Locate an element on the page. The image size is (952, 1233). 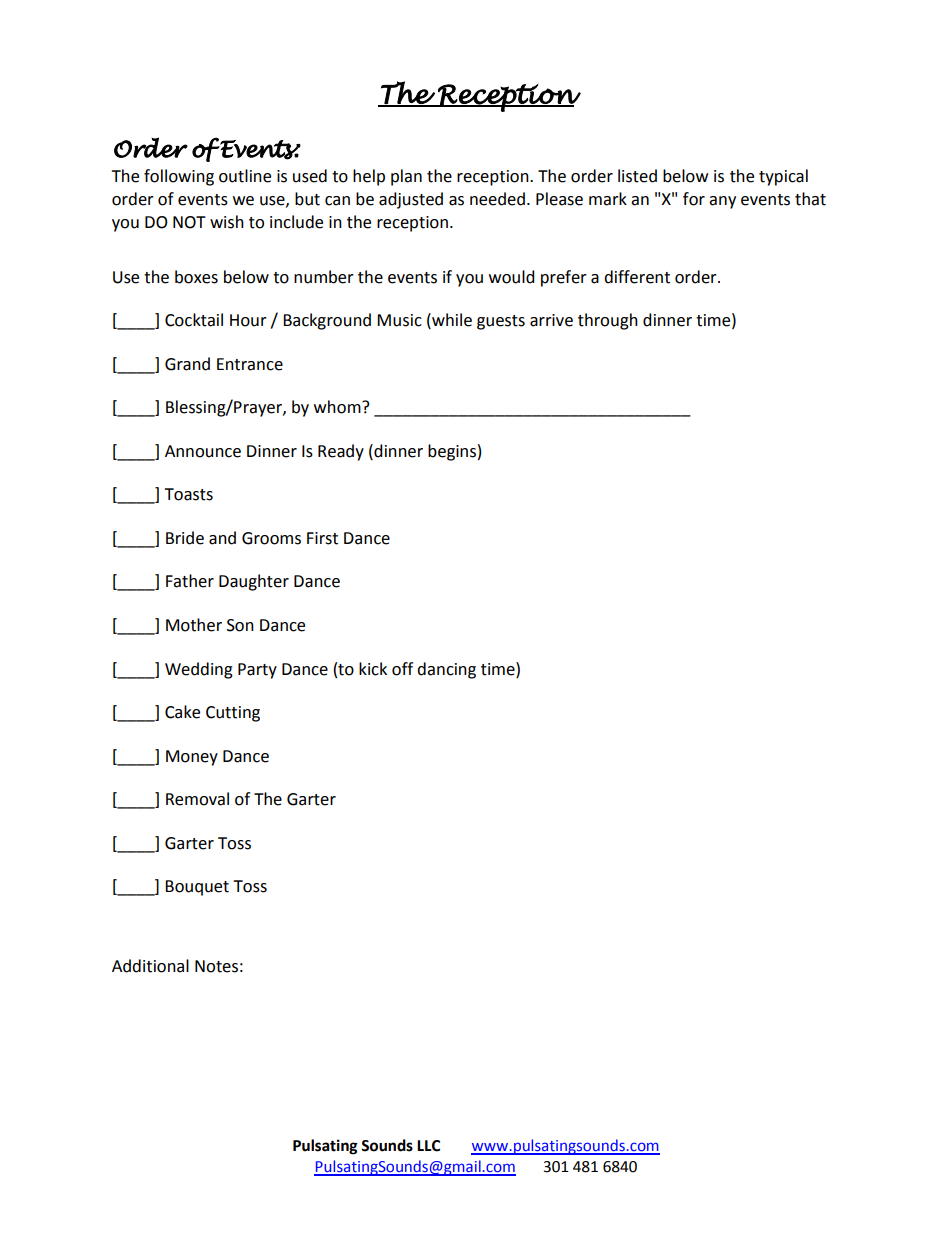
Party is located at coordinates (257, 671).
